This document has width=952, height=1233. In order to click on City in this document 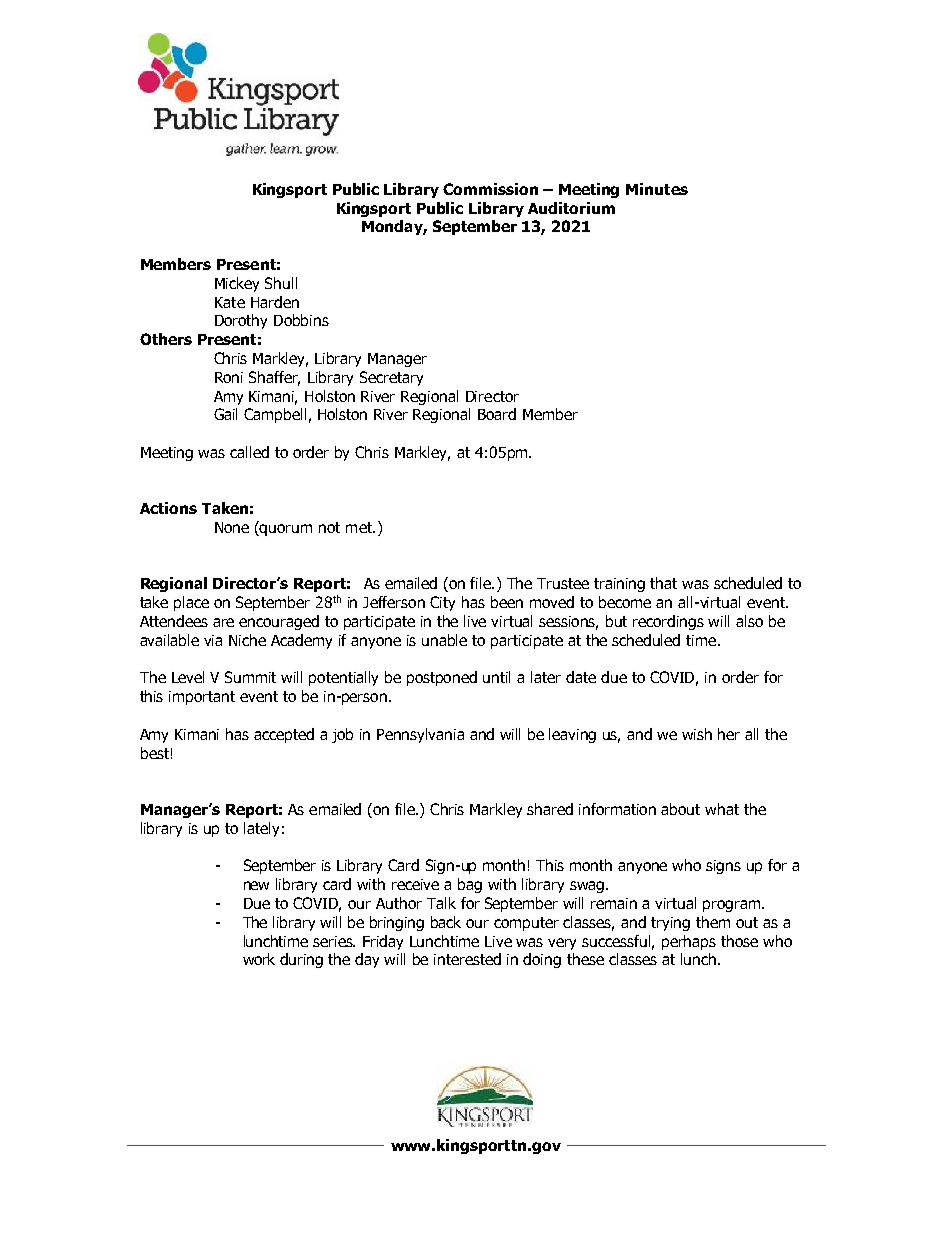, I will do `click(442, 603)`.
